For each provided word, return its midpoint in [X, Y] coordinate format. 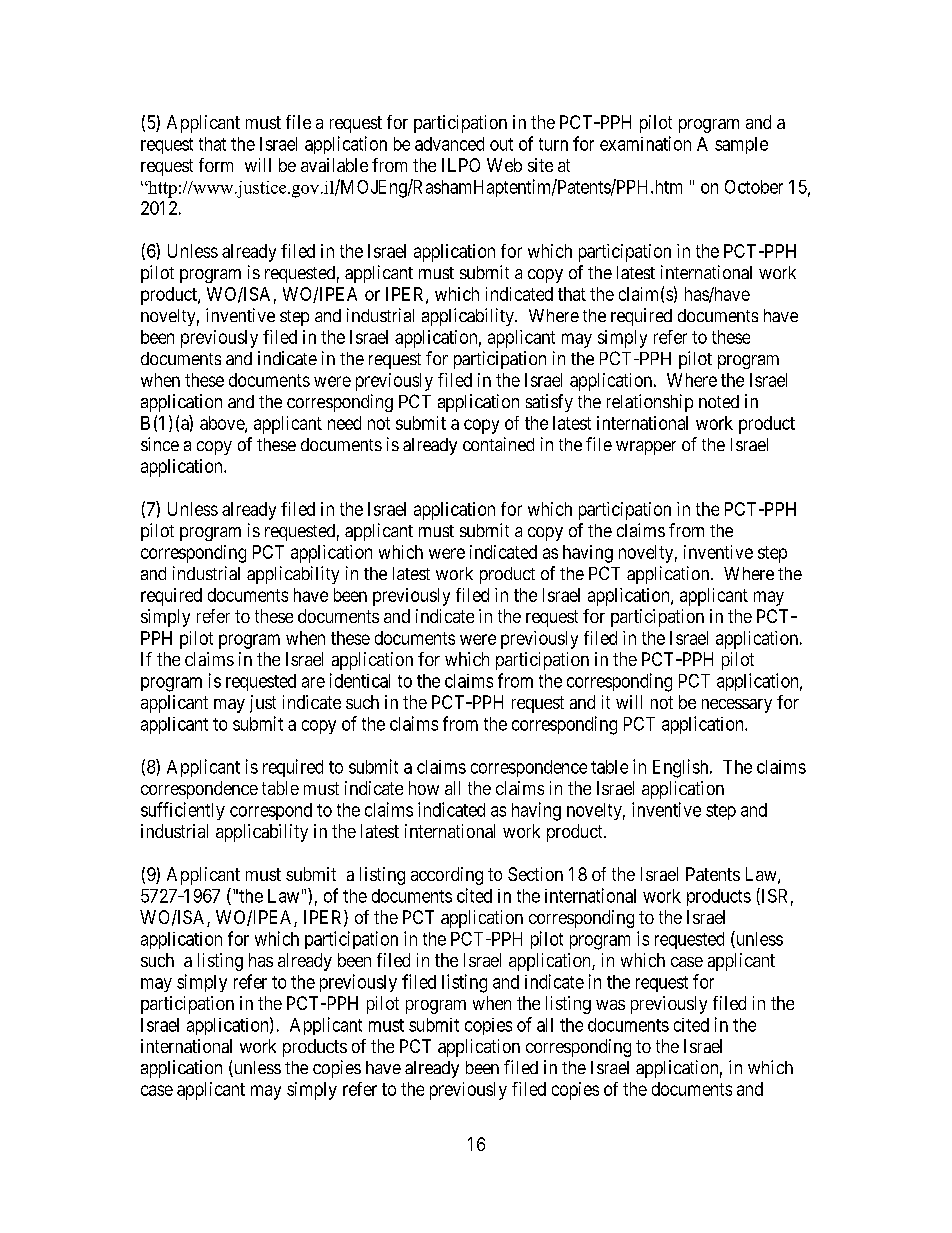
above [223, 424]
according [447, 876]
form [216, 165]
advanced [449, 144]
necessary [737, 706]
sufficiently [183, 811]
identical [360, 680]
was [610, 1005]
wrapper [646, 448]
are [313, 682]
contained [498, 444]
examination [645, 143]
